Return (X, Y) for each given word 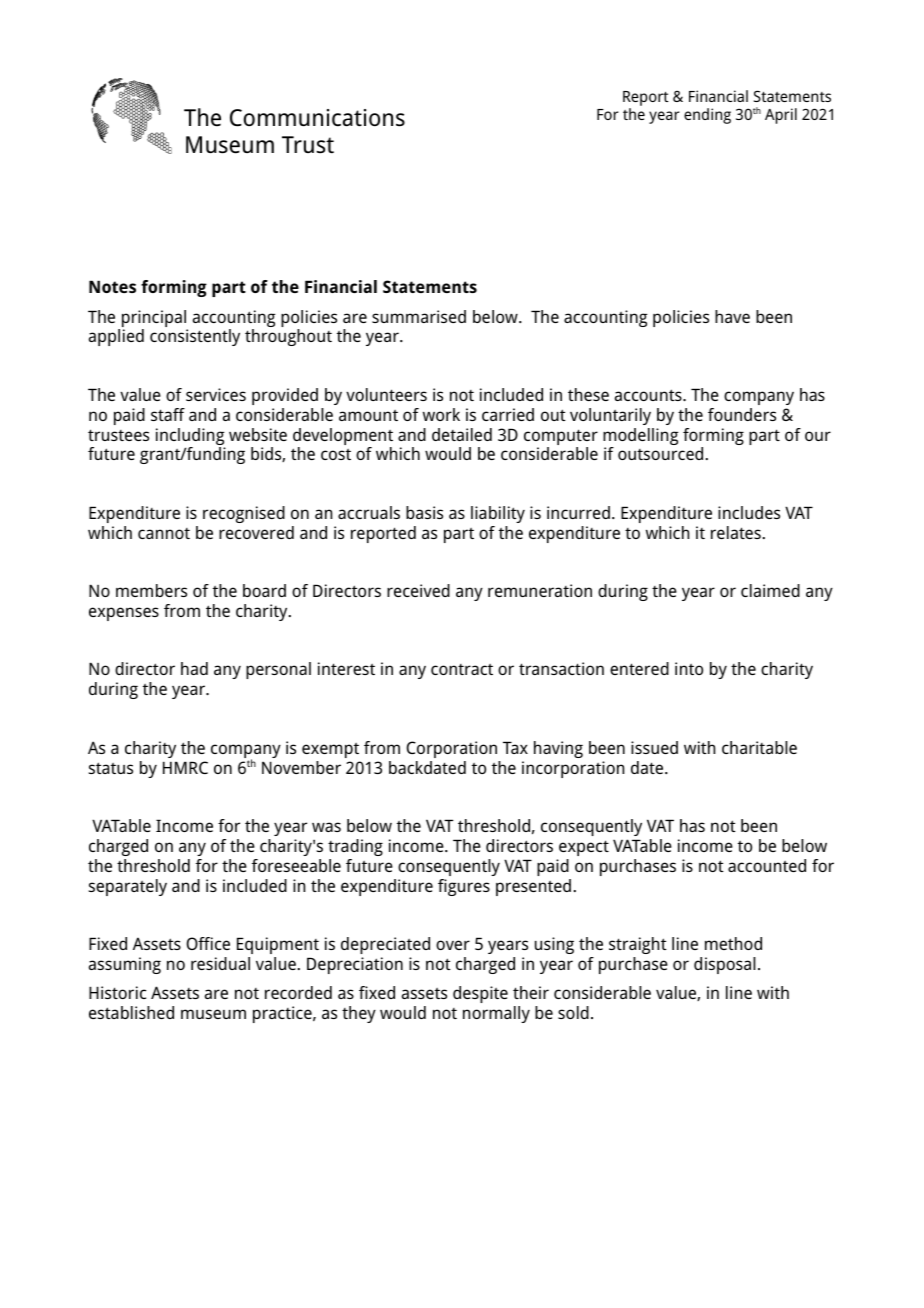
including (190, 438)
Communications (317, 118)
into (689, 668)
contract (462, 669)
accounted (767, 865)
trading (355, 847)
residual (220, 963)
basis (424, 512)
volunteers (386, 394)
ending (707, 116)
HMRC (185, 767)
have (732, 316)
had (194, 668)
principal (155, 320)
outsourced (660, 453)
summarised (419, 316)
